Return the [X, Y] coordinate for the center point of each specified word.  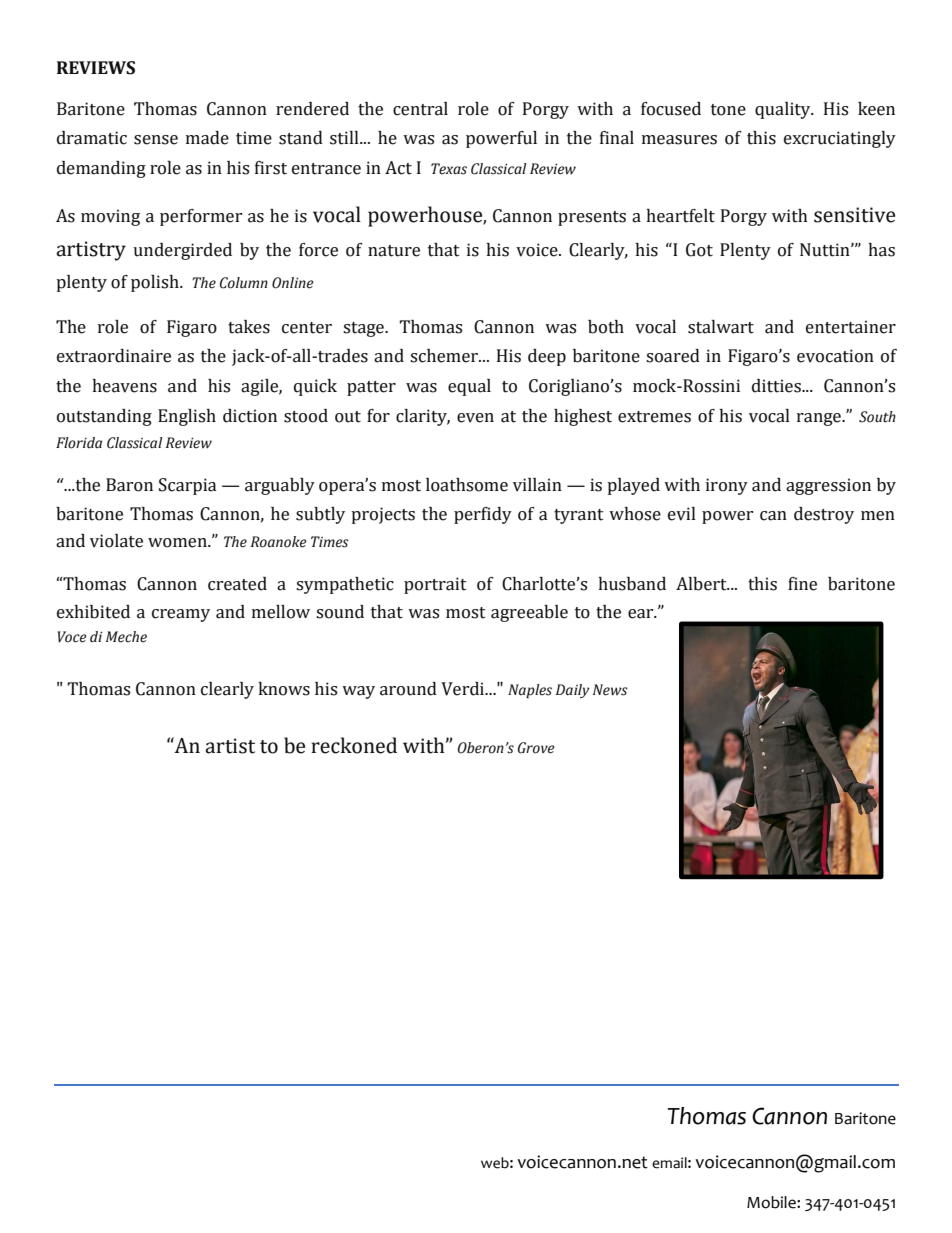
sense [156, 140]
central [420, 109]
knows [284, 689]
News [610, 690]
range [820, 419]
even [475, 418]
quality [784, 110]
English [187, 417]
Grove [536, 748]
